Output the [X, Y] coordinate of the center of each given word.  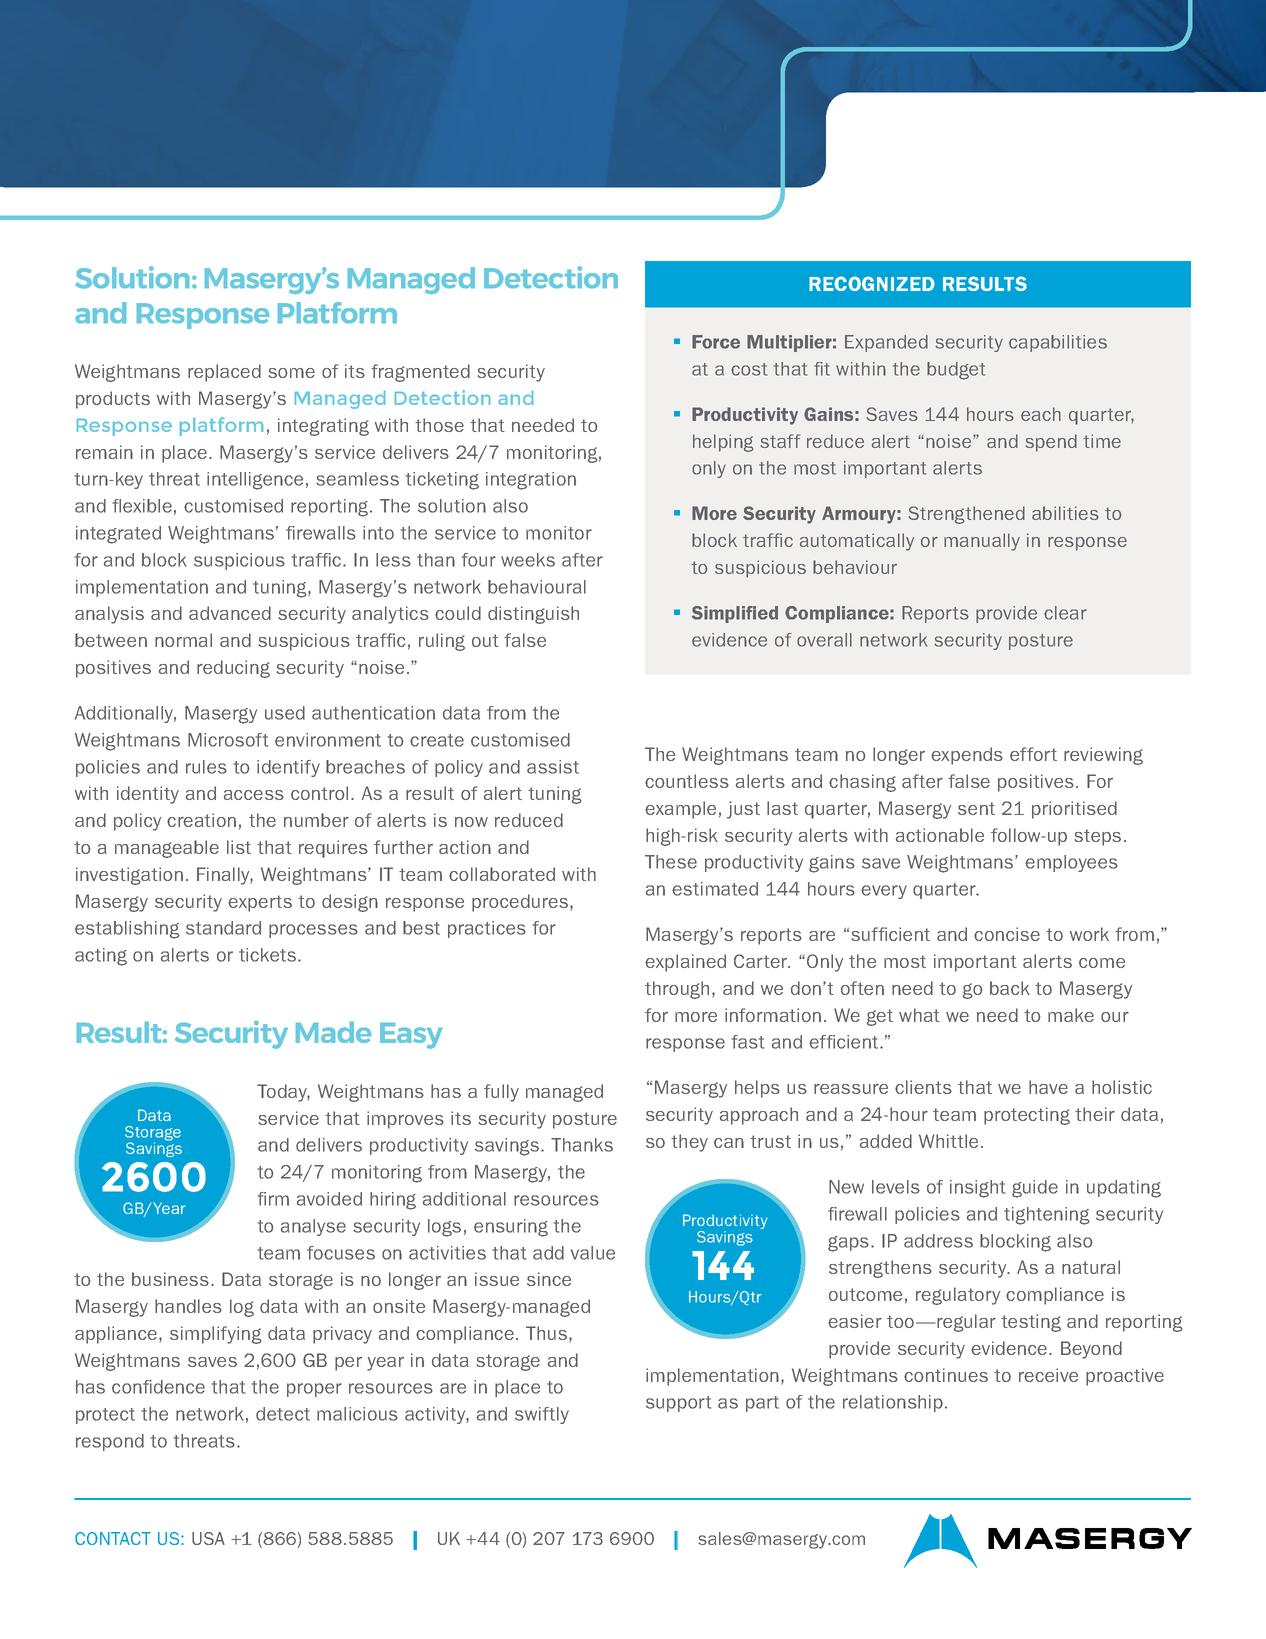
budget [956, 371]
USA [208, 1538]
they [689, 1143]
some [291, 373]
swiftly [542, 1415]
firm [273, 1199]
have [1048, 1087]
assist [553, 767]
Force [716, 342]
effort [1033, 754]
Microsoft [228, 740]
